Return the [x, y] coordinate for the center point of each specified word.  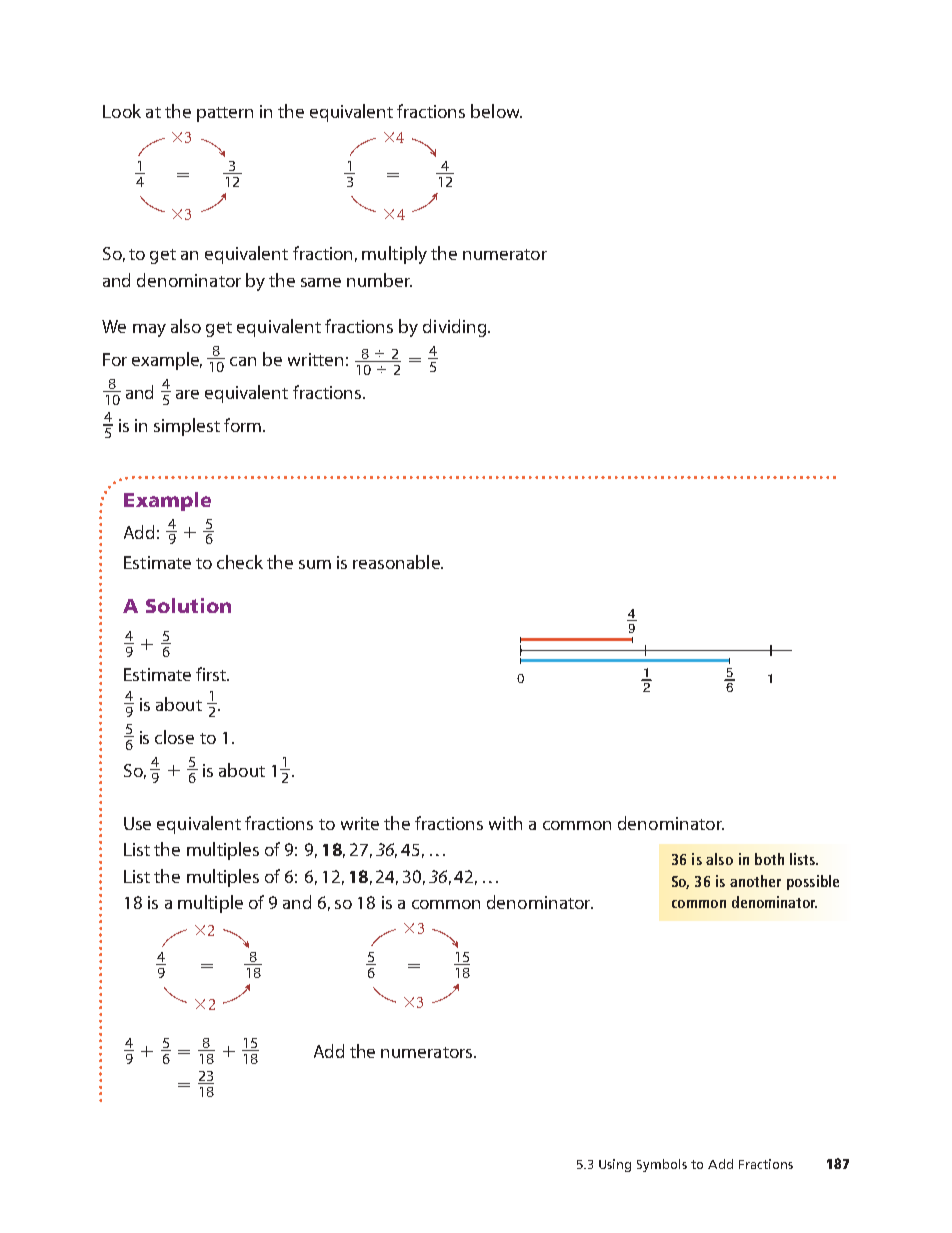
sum [315, 564]
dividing [456, 328]
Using [615, 1165]
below [496, 111]
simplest [187, 427]
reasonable [397, 562]
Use [137, 823]
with [505, 823]
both [769, 859]
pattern [225, 114]
